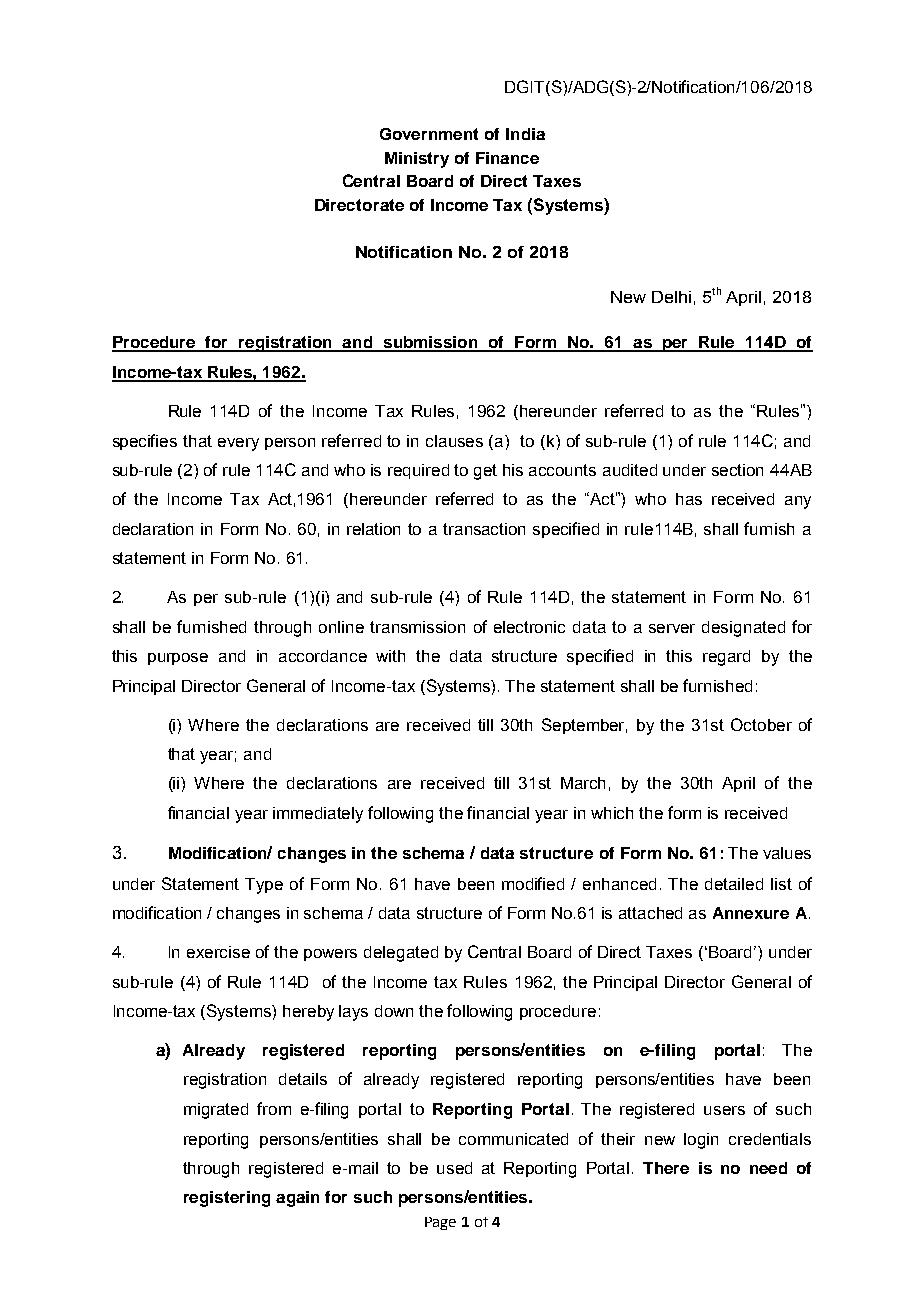  What do you see at coordinates (227, 1199) in the page?
I see `registering` at bounding box center [227, 1199].
